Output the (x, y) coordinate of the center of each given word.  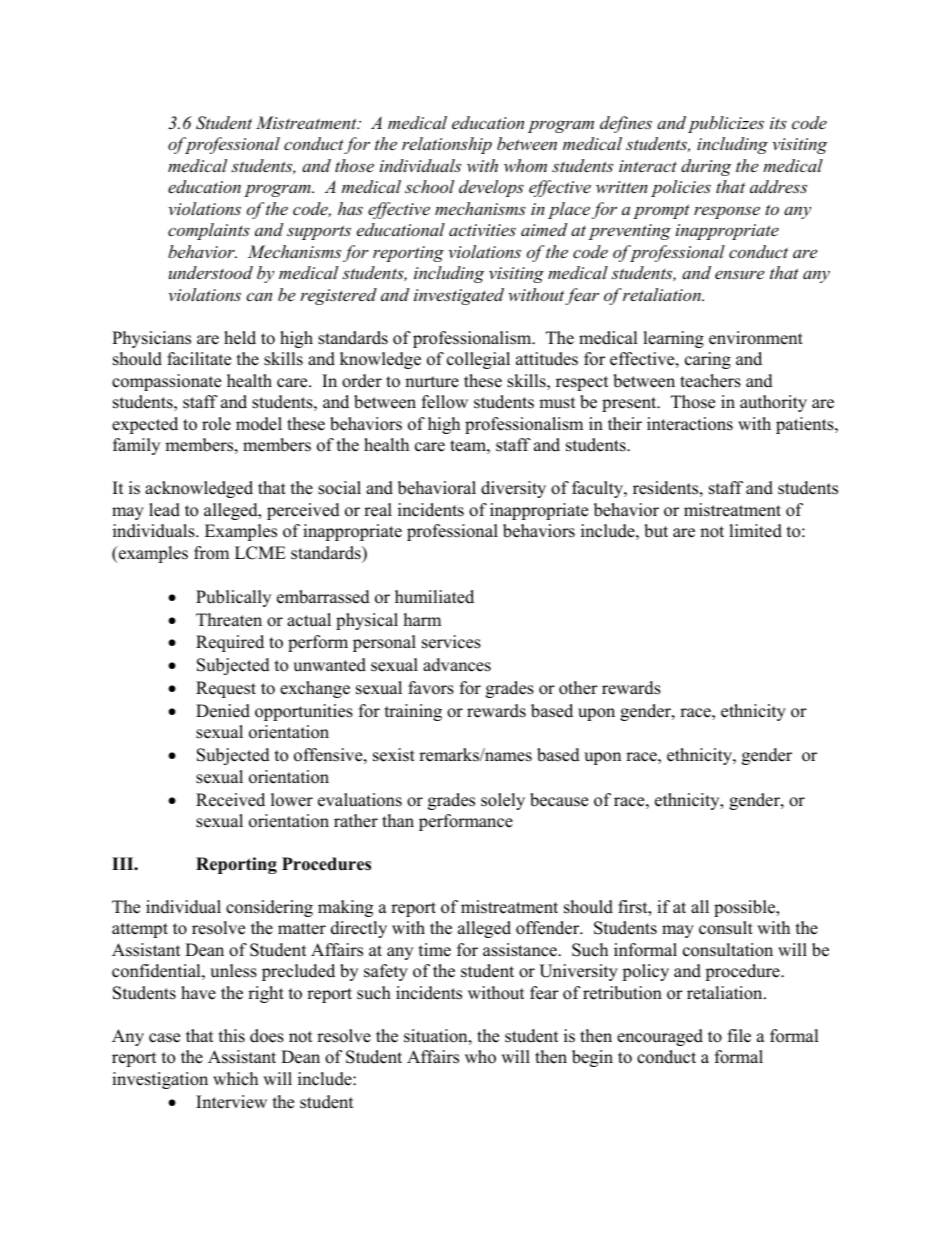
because (559, 800)
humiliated (434, 597)
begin (592, 1058)
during (706, 167)
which (235, 1079)
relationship (447, 145)
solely (503, 801)
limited (755, 531)
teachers (710, 381)
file (739, 1036)
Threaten (229, 620)
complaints (209, 231)
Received (230, 800)
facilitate (199, 359)
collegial (478, 360)
